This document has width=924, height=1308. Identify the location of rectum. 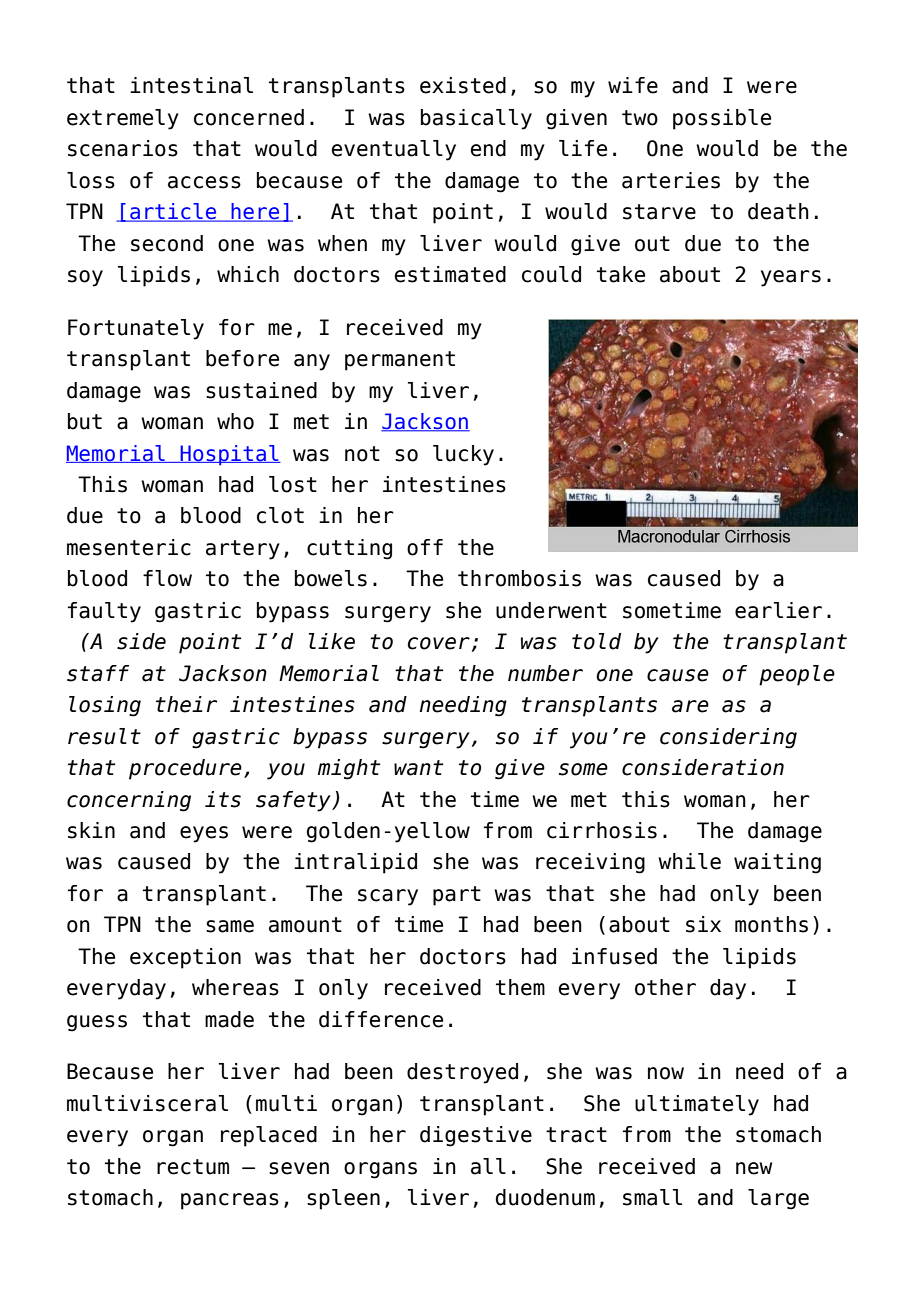
(193, 1167).
